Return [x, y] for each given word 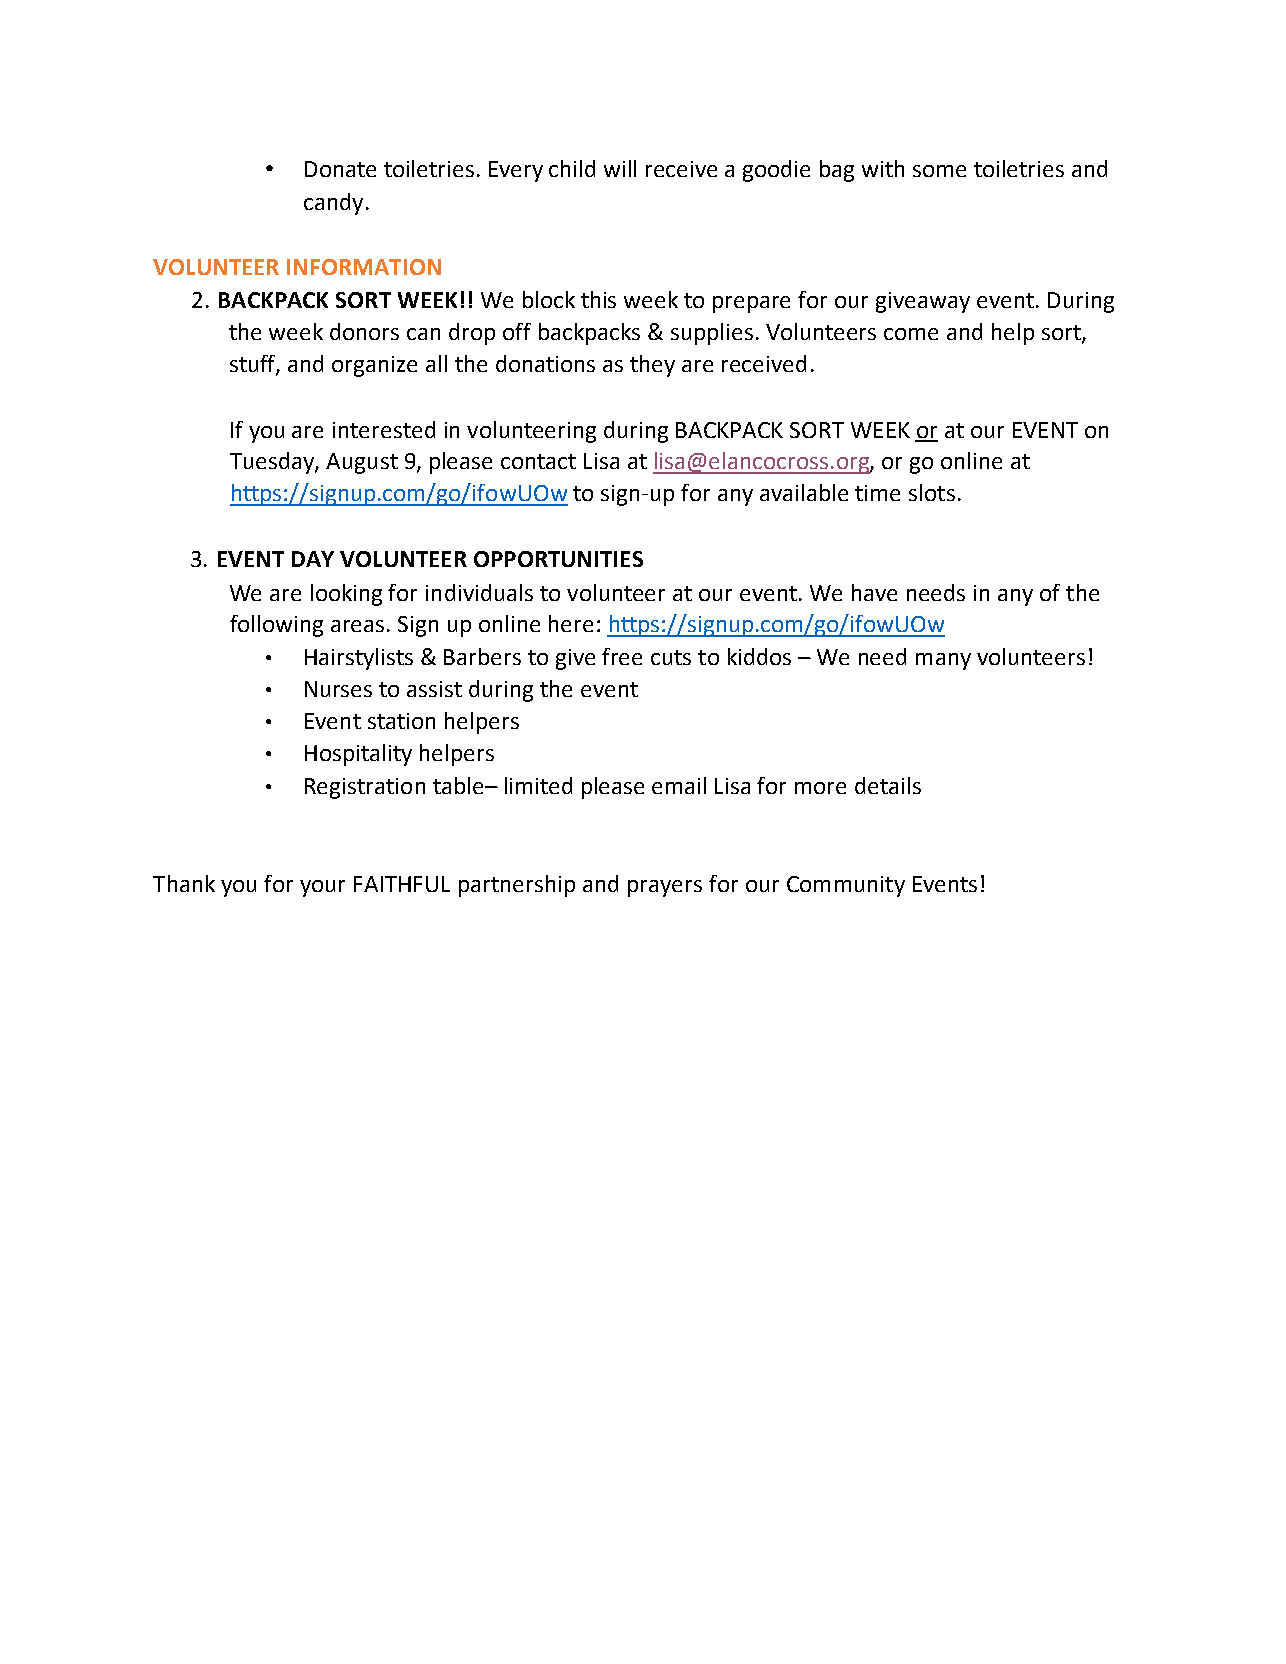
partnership [517, 886]
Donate [340, 169]
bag [837, 171]
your [322, 888]
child [572, 168]
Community [846, 886]
